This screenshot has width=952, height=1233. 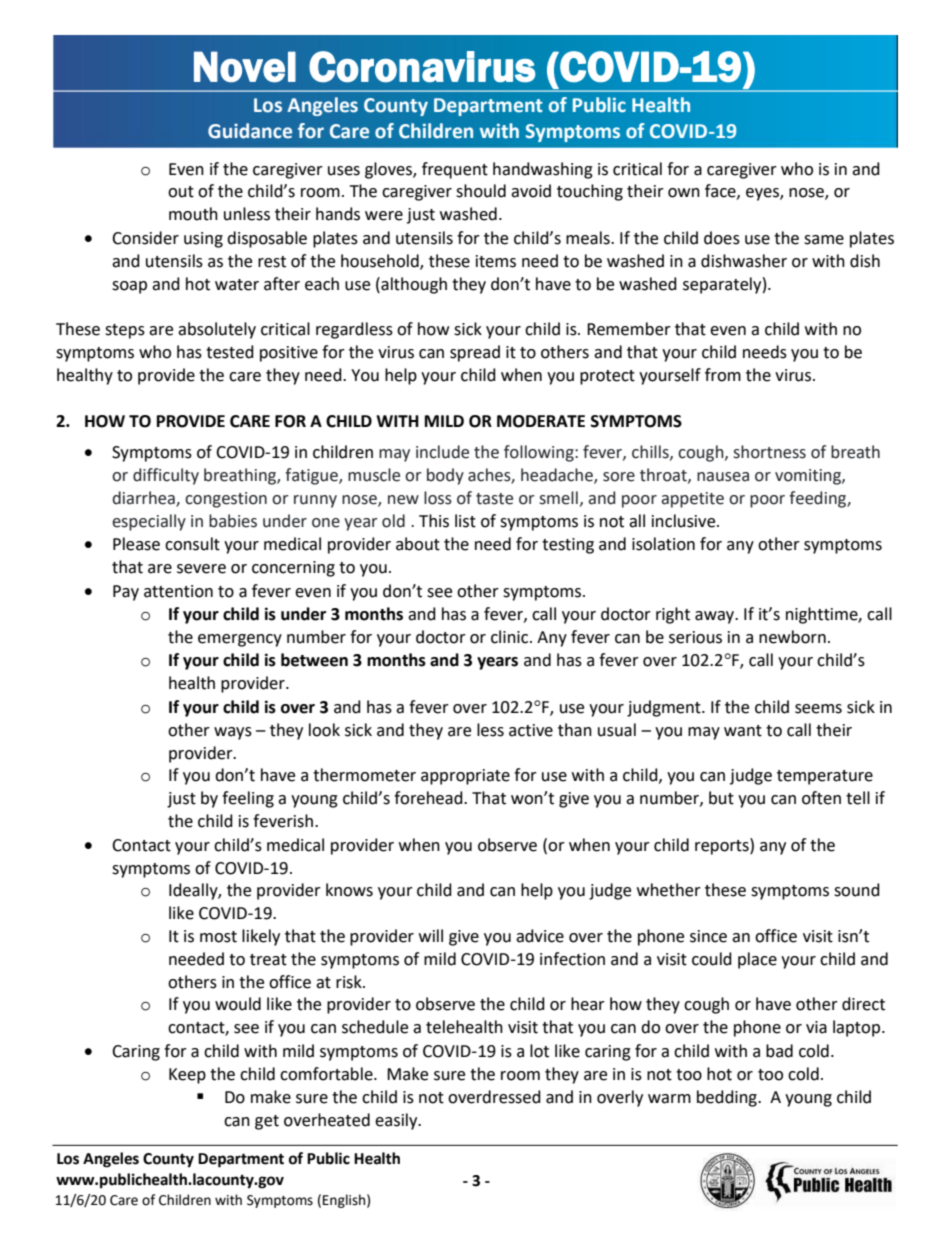 What do you see at coordinates (684, 193) in the screenshot?
I see `own` at bounding box center [684, 193].
